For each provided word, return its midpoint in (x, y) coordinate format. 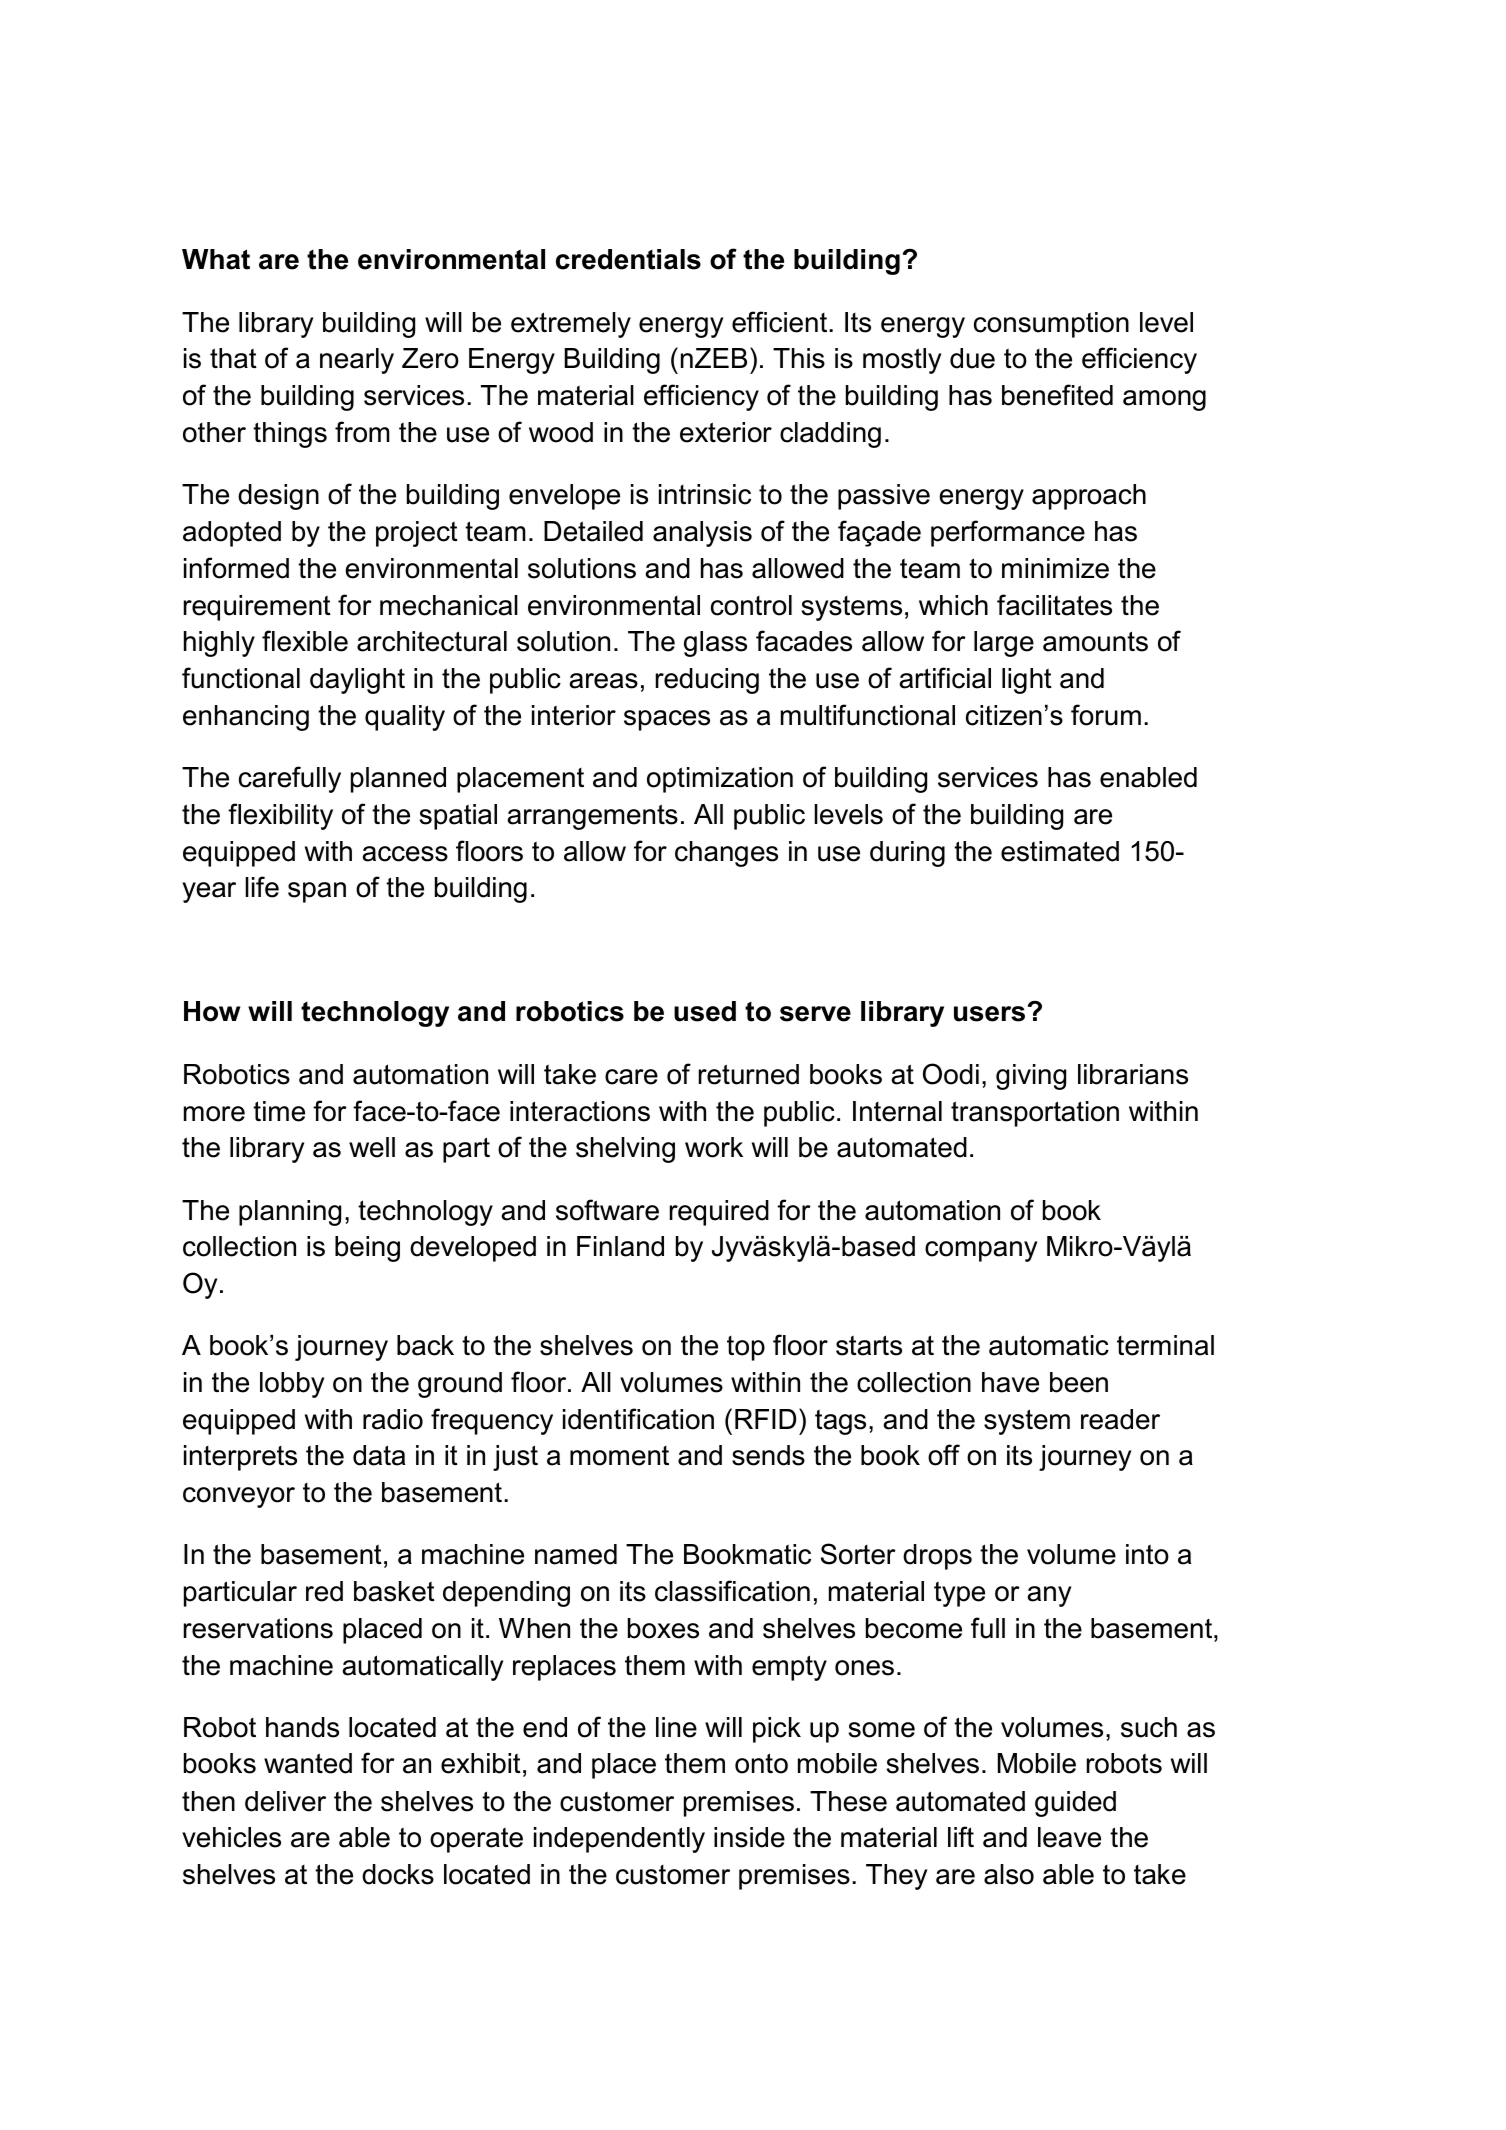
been (1079, 1382)
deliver (285, 1801)
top (746, 1348)
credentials (628, 259)
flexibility (280, 816)
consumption (1051, 325)
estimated (1060, 851)
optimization (720, 780)
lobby (292, 1385)
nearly (357, 361)
